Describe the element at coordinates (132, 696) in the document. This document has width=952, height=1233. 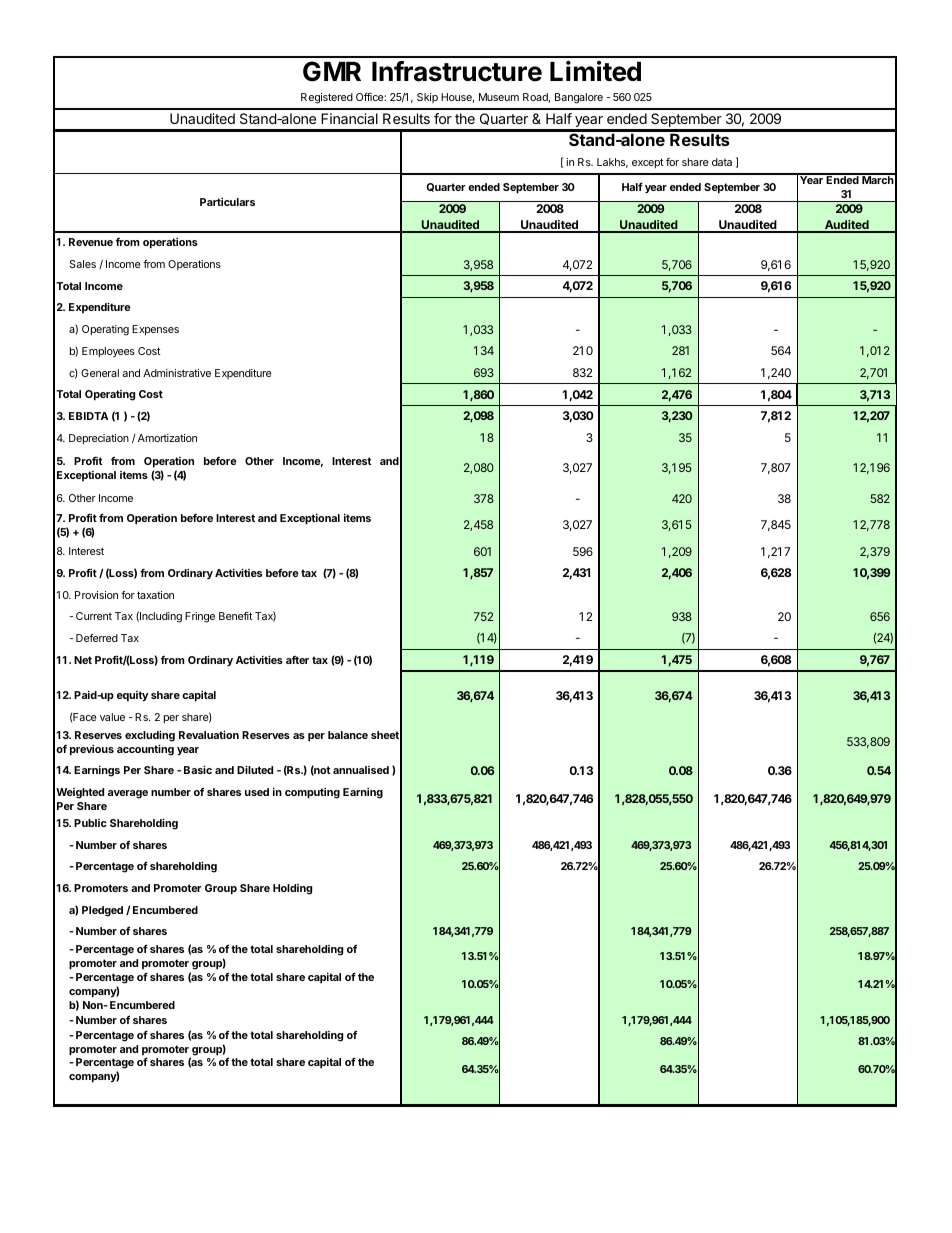
I see `equity` at that location.
